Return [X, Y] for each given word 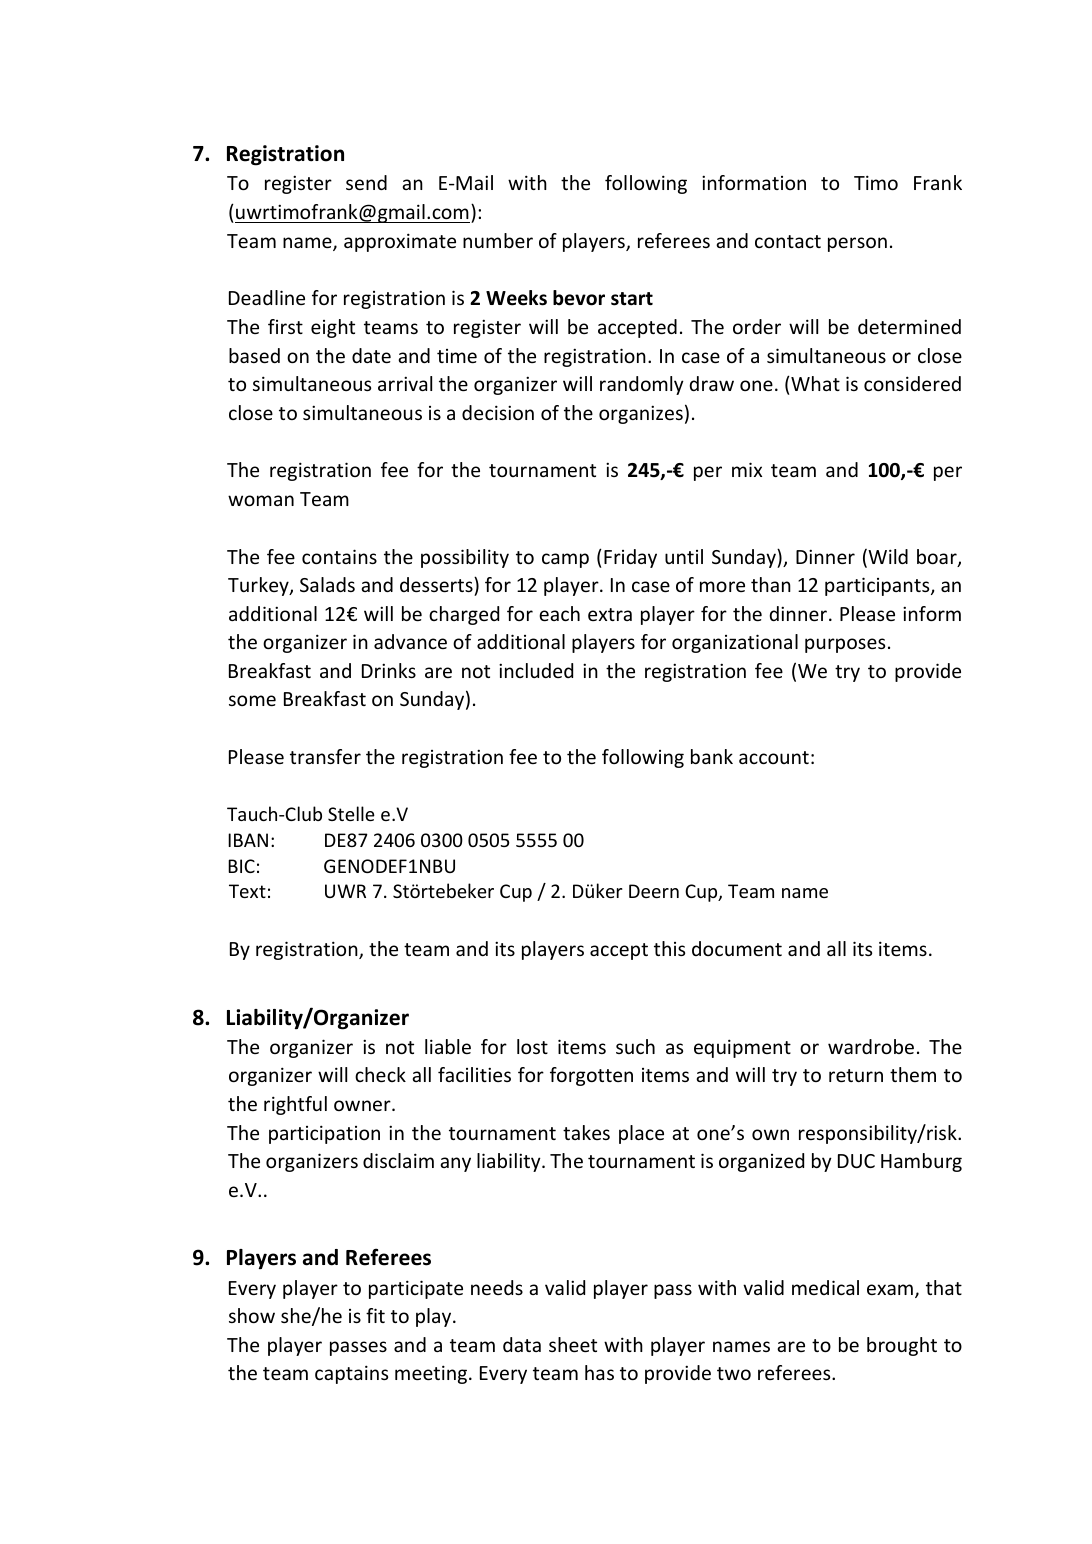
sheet [573, 1344]
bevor [579, 298]
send [366, 182]
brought [902, 1346]
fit [375, 1315]
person [857, 244]
